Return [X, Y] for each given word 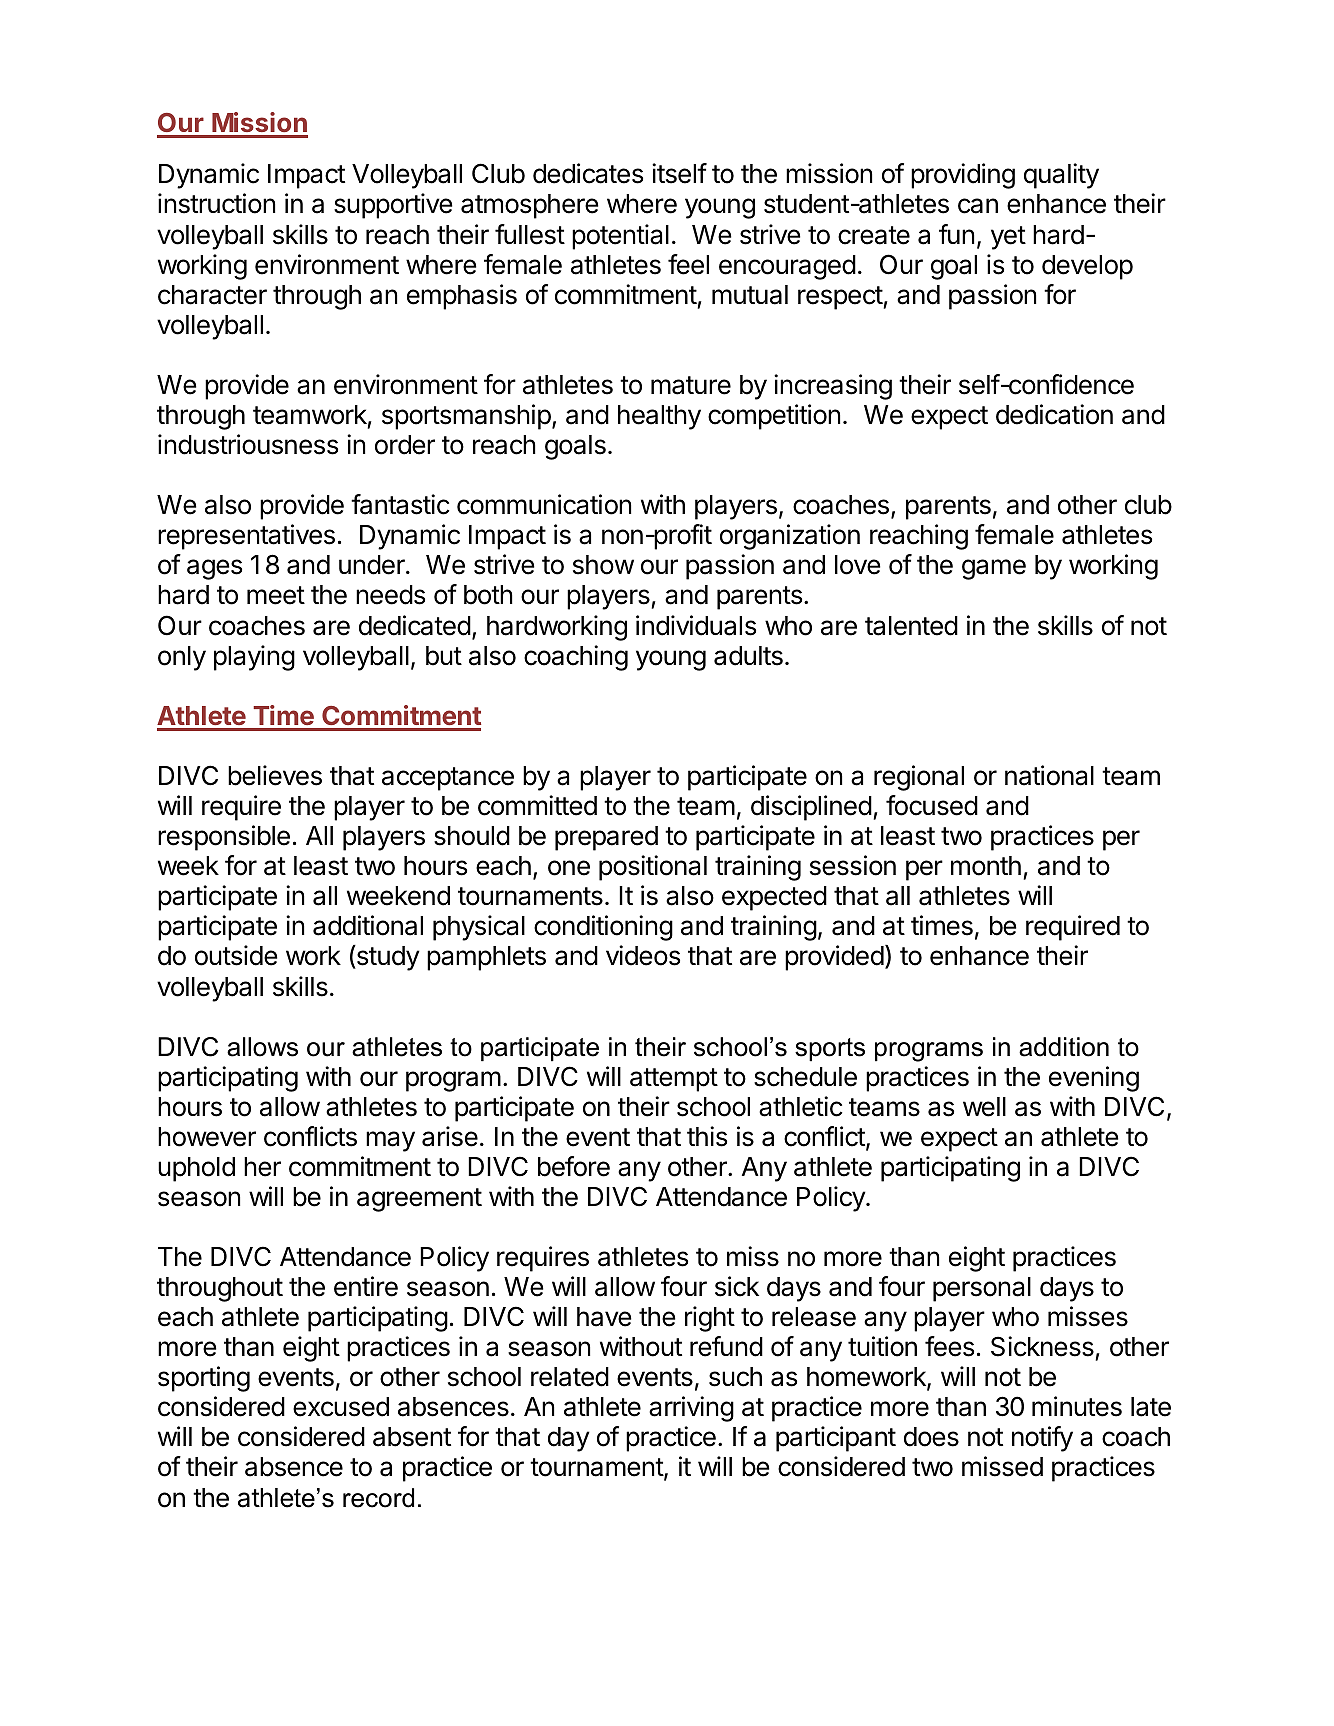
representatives [246, 537]
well [984, 1107]
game [994, 569]
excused [341, 1407]
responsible [224, 838]
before [574, 1166]
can [978, 206]
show [603, 565]
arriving [691, 1409]
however [207, 1137]
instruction [216, 203]
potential [620, 237]
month [986, 866]
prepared [606, 838]
